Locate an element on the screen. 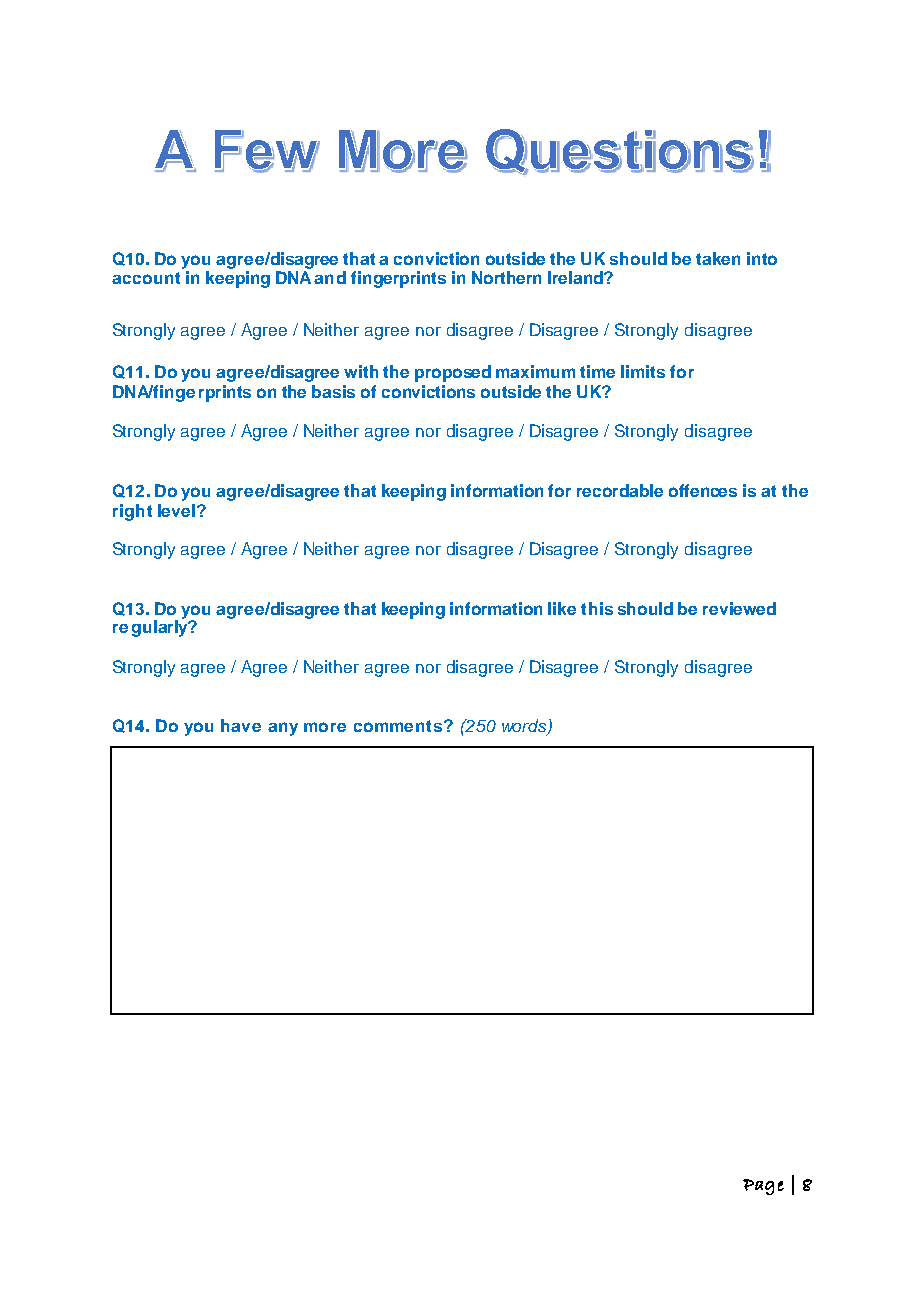  offences is located at coordinates (703, 490).
